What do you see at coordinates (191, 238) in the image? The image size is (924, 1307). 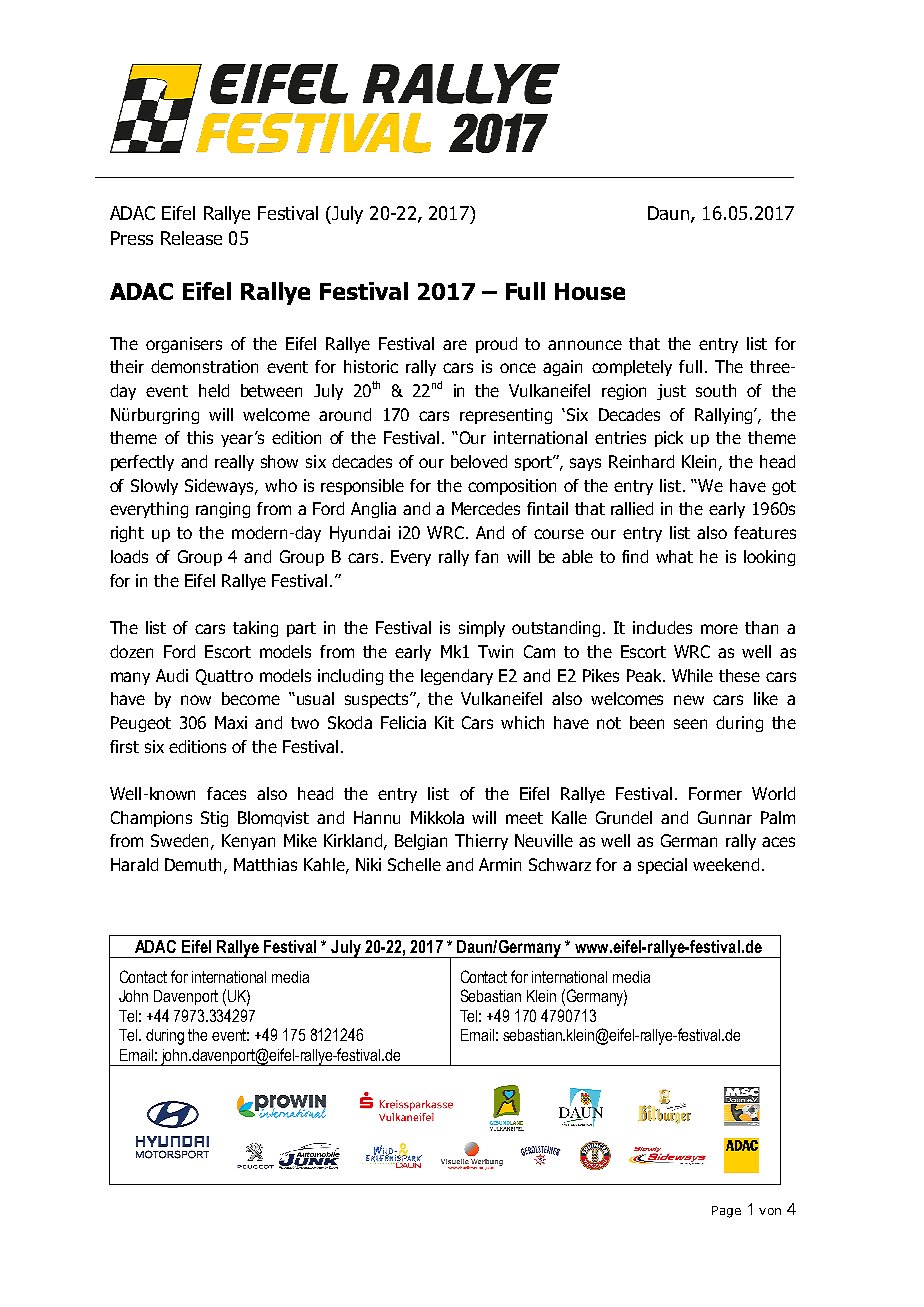 I see `Release` at bounding box center [191, 238].
